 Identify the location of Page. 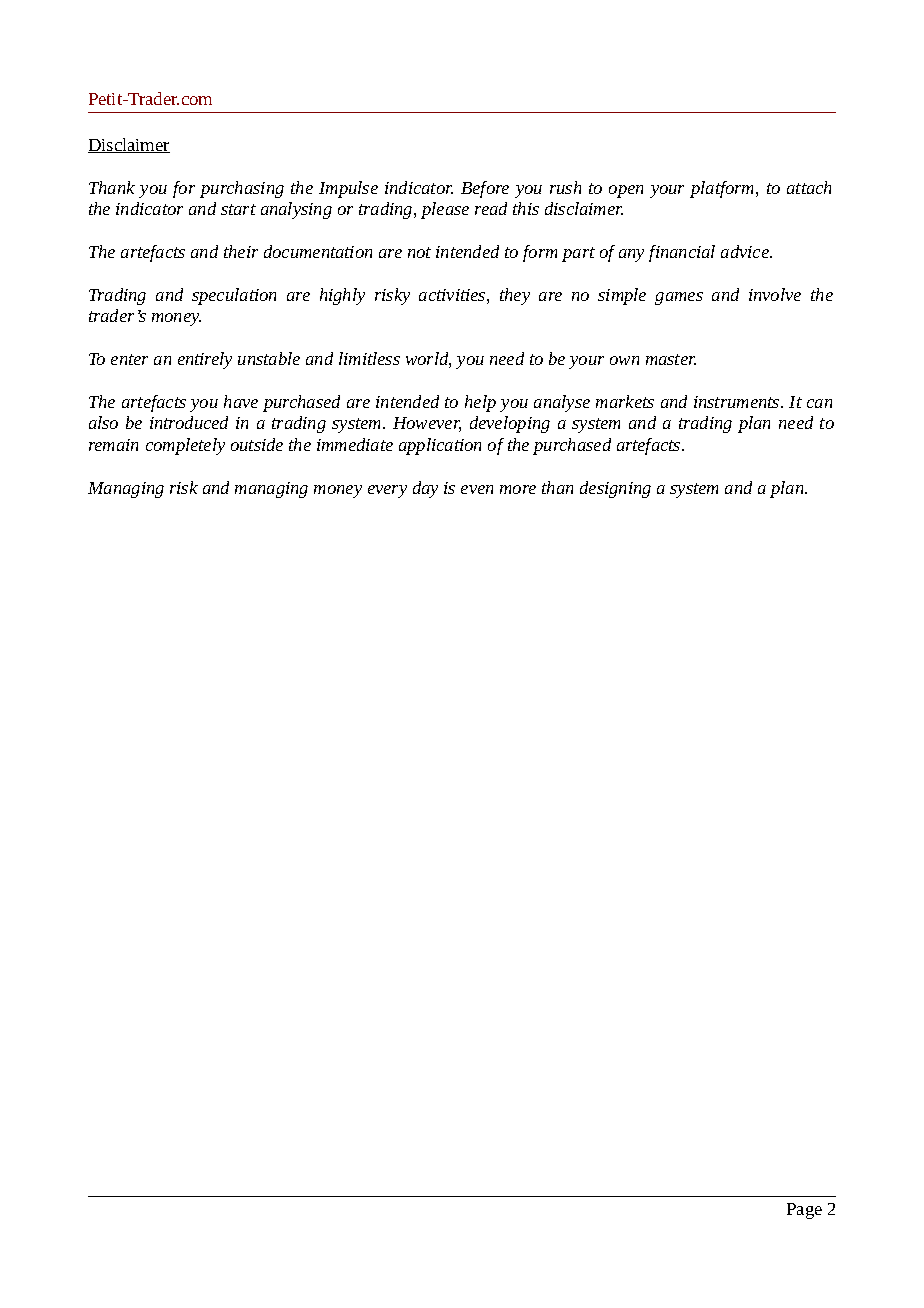
(804, 1211).
